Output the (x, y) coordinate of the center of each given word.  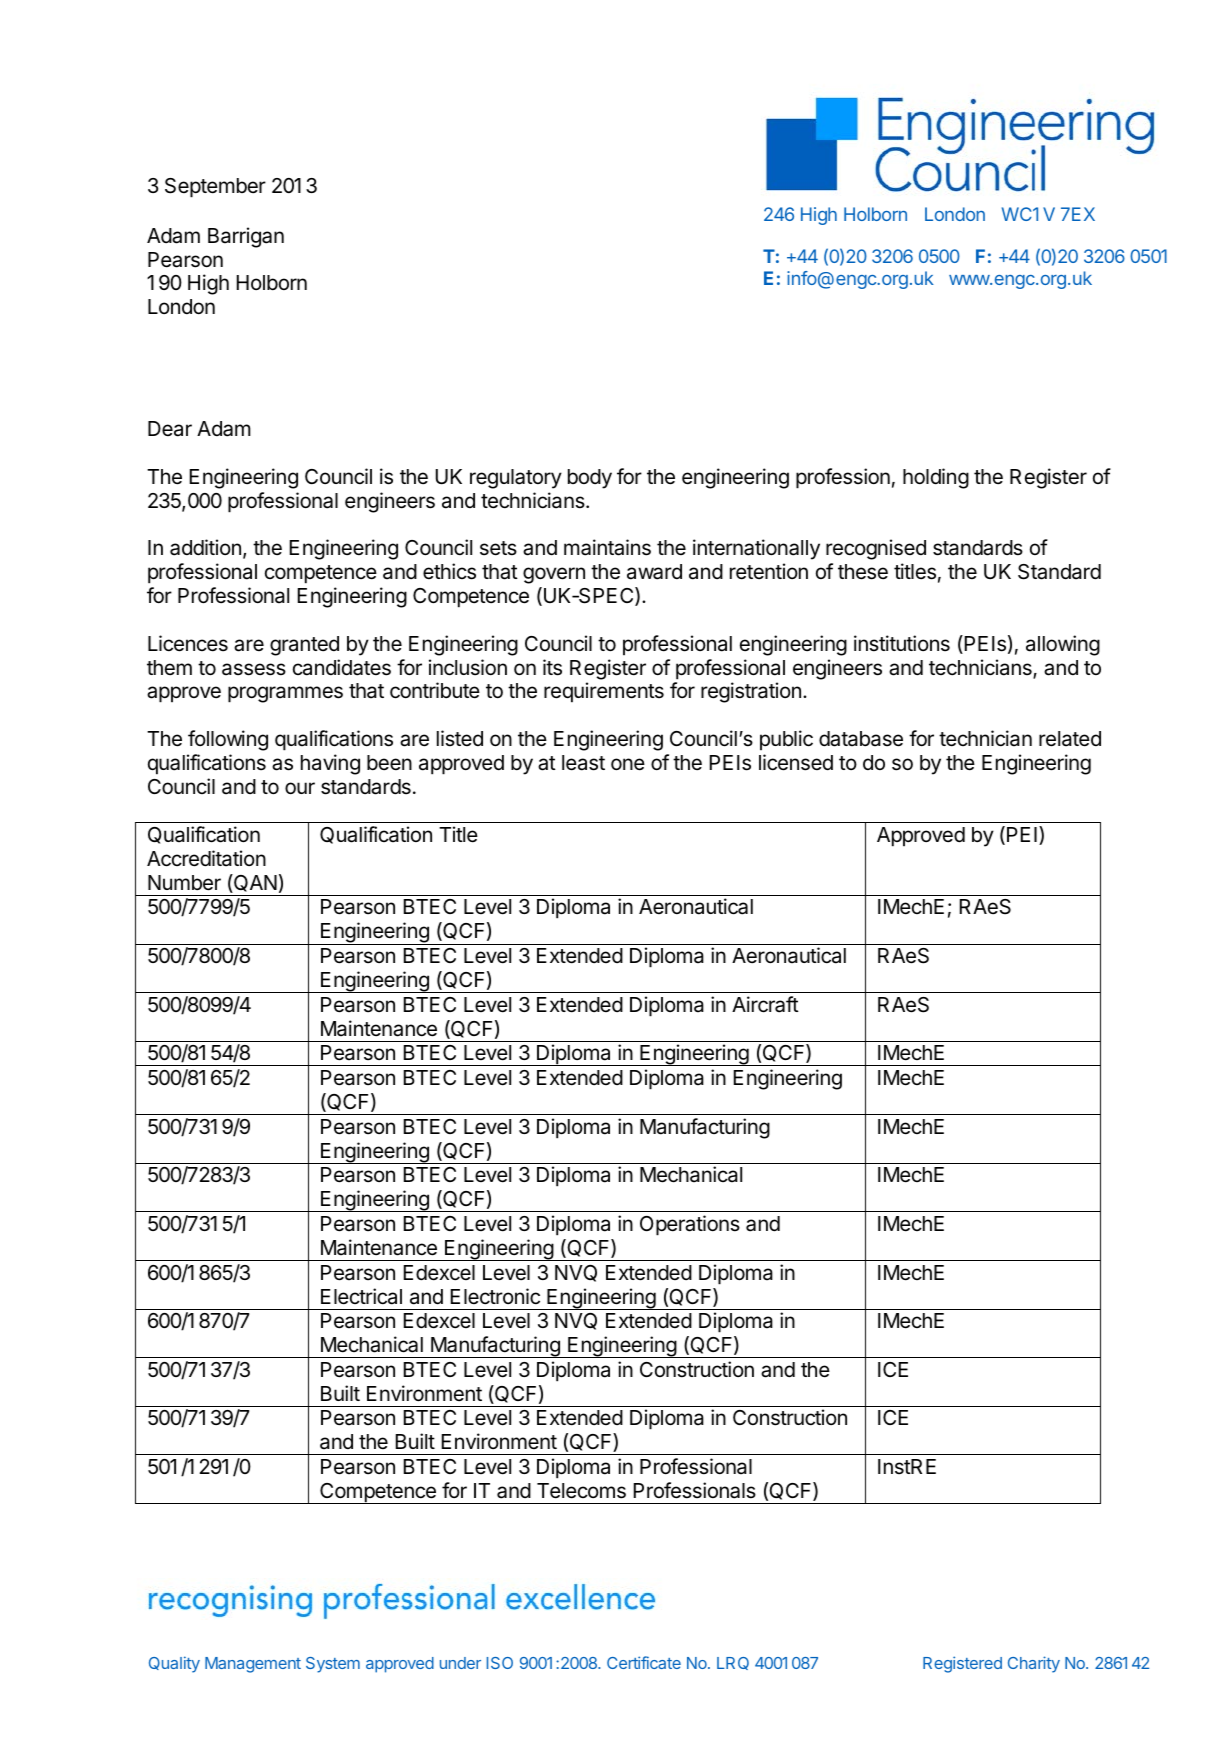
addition (205, 547)
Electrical (361, 1296)
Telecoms (581, 1491)
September (215, 188)
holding (936, 478)
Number (184, 883)
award (654, 572)
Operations (690, 1225)
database (861, 739)
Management (253, 1665)
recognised (876, 549)
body (590, 479)
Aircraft (765, 1004)
